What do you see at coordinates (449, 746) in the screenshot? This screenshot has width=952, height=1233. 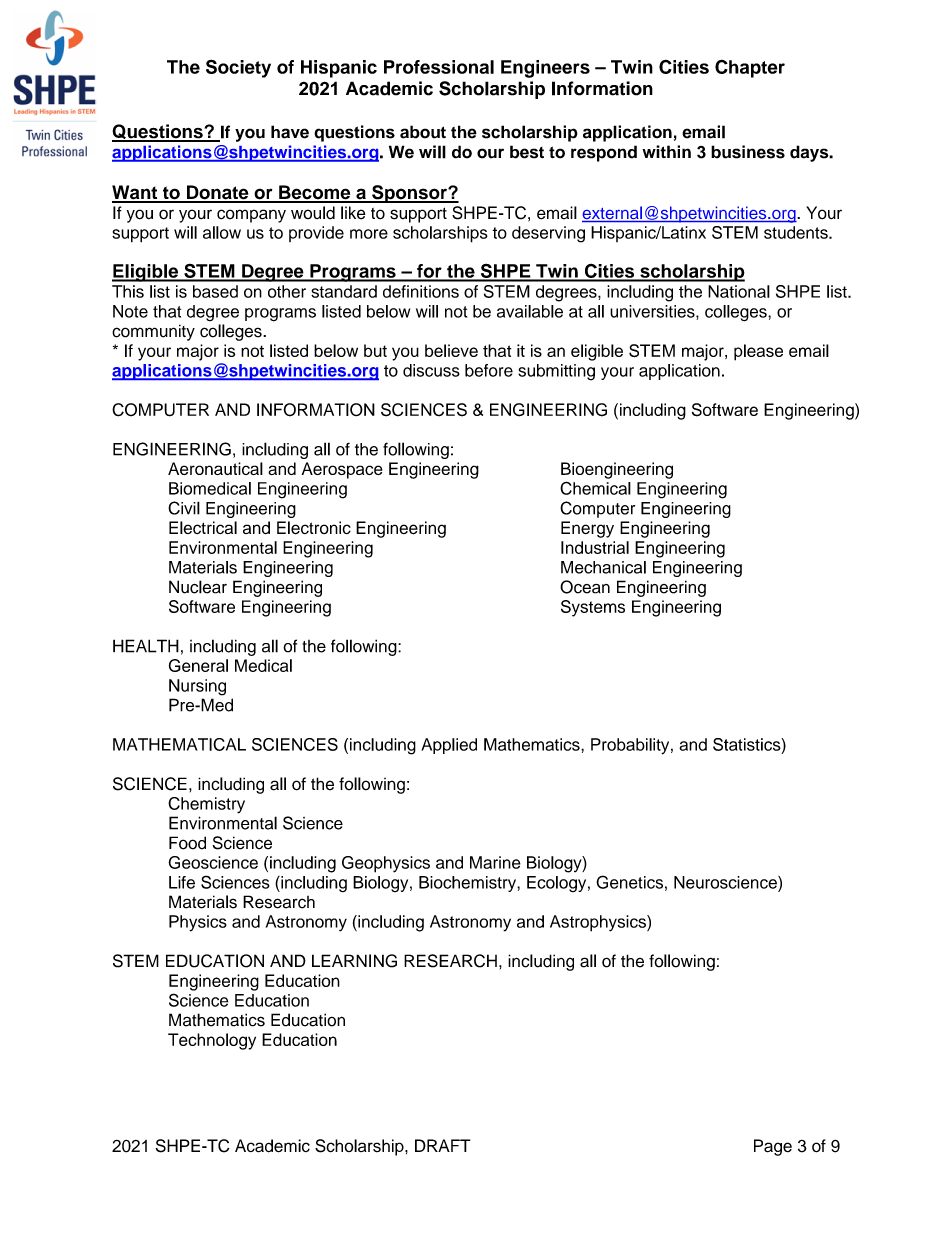 I see `Applied` at bounding box center [449, 746].
